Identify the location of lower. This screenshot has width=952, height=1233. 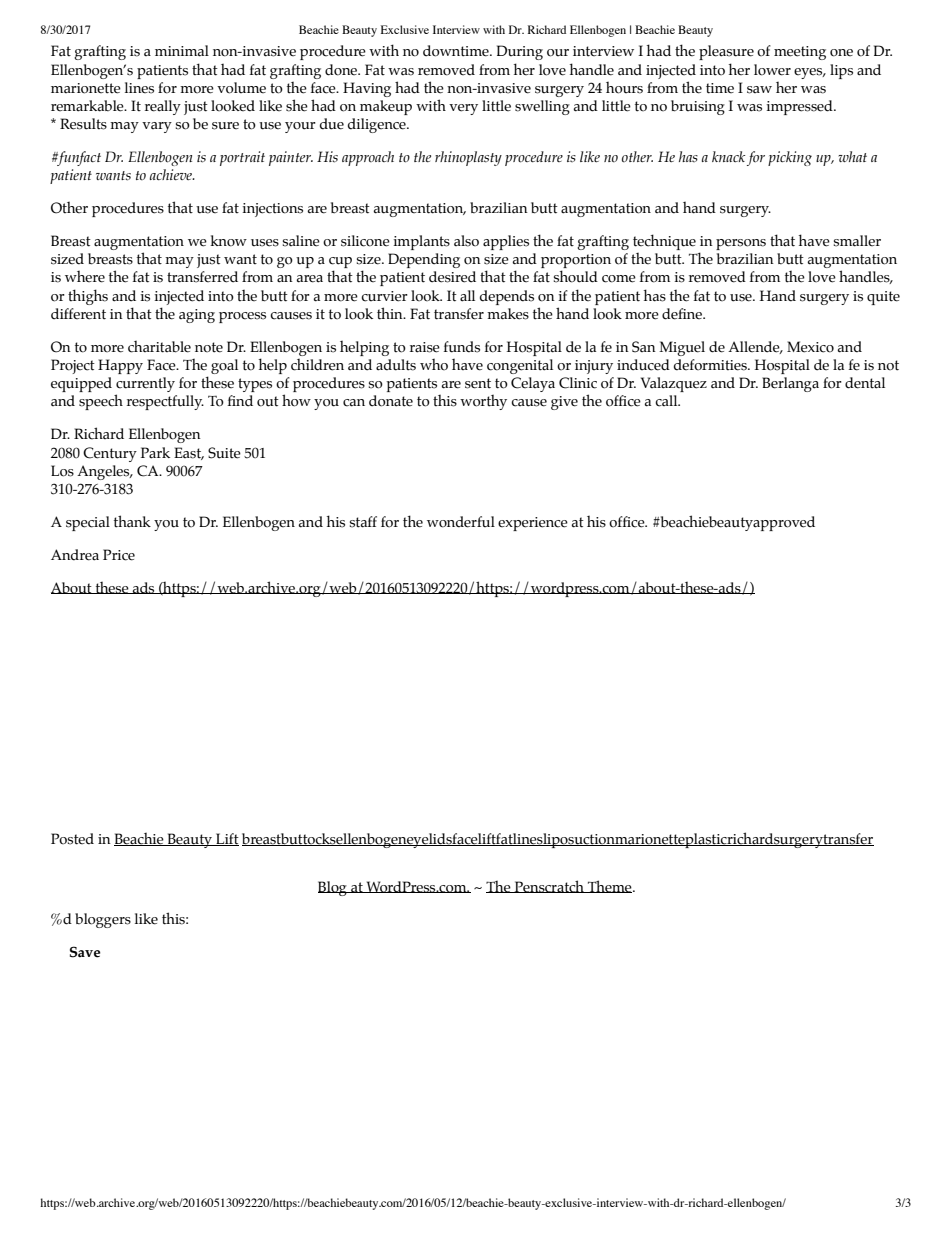
(772, 70).
